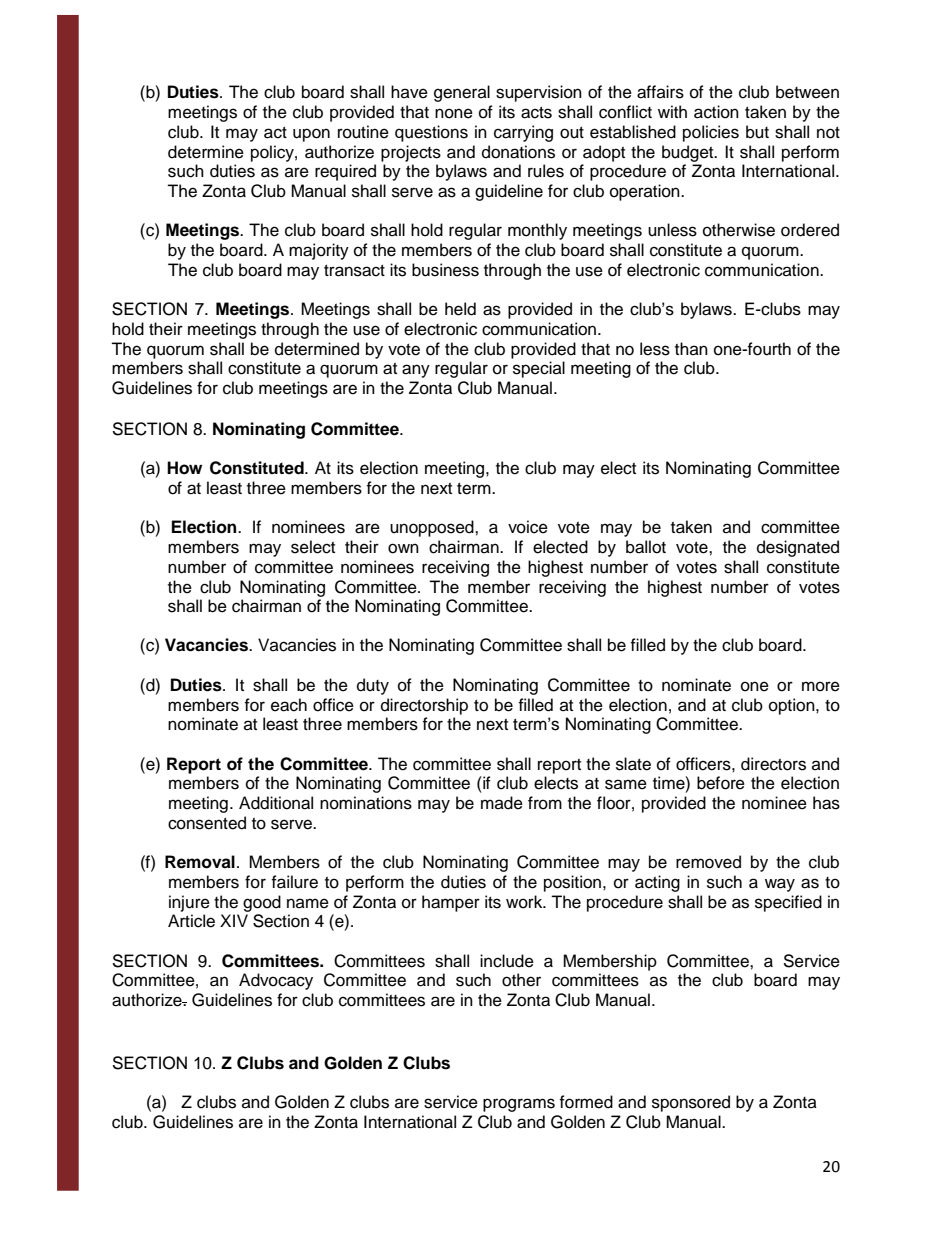 Image resolution: width=952 pixels, height=1233 pixels. What do you see at coordinates (757, 132) in the image?
I see `but` at bounding box center [757, 132].
